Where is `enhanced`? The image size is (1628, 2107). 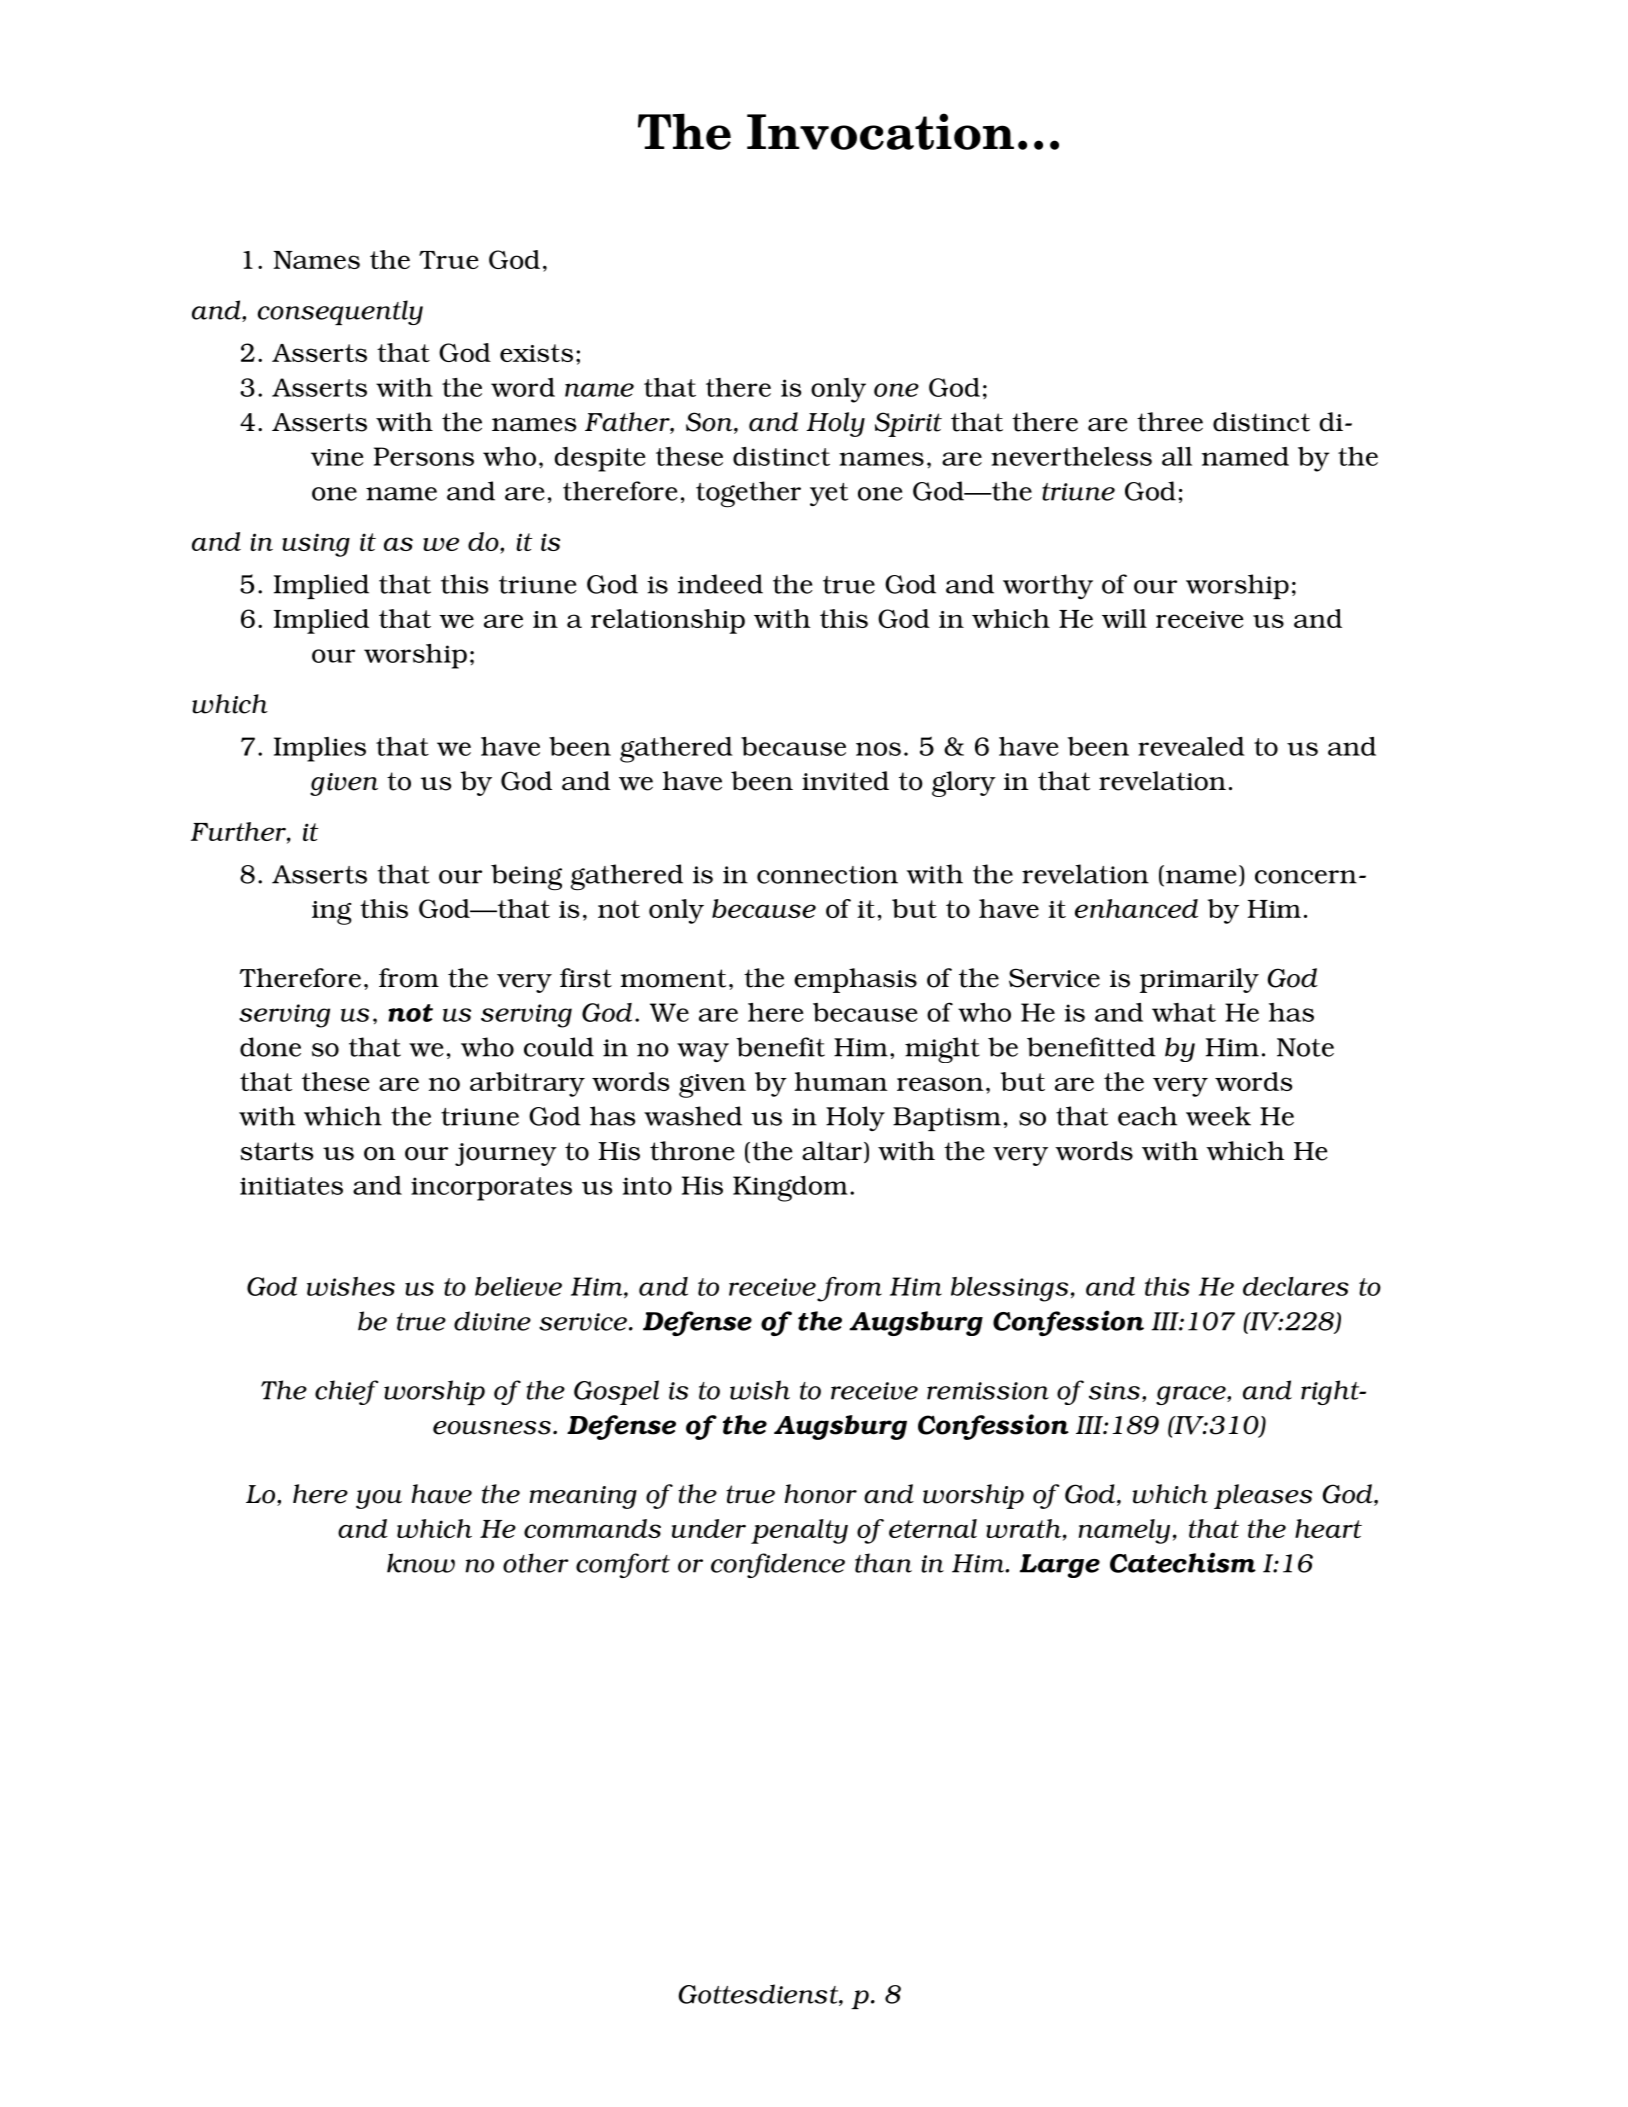
enhanced is located at coordinates (1136, 908).
